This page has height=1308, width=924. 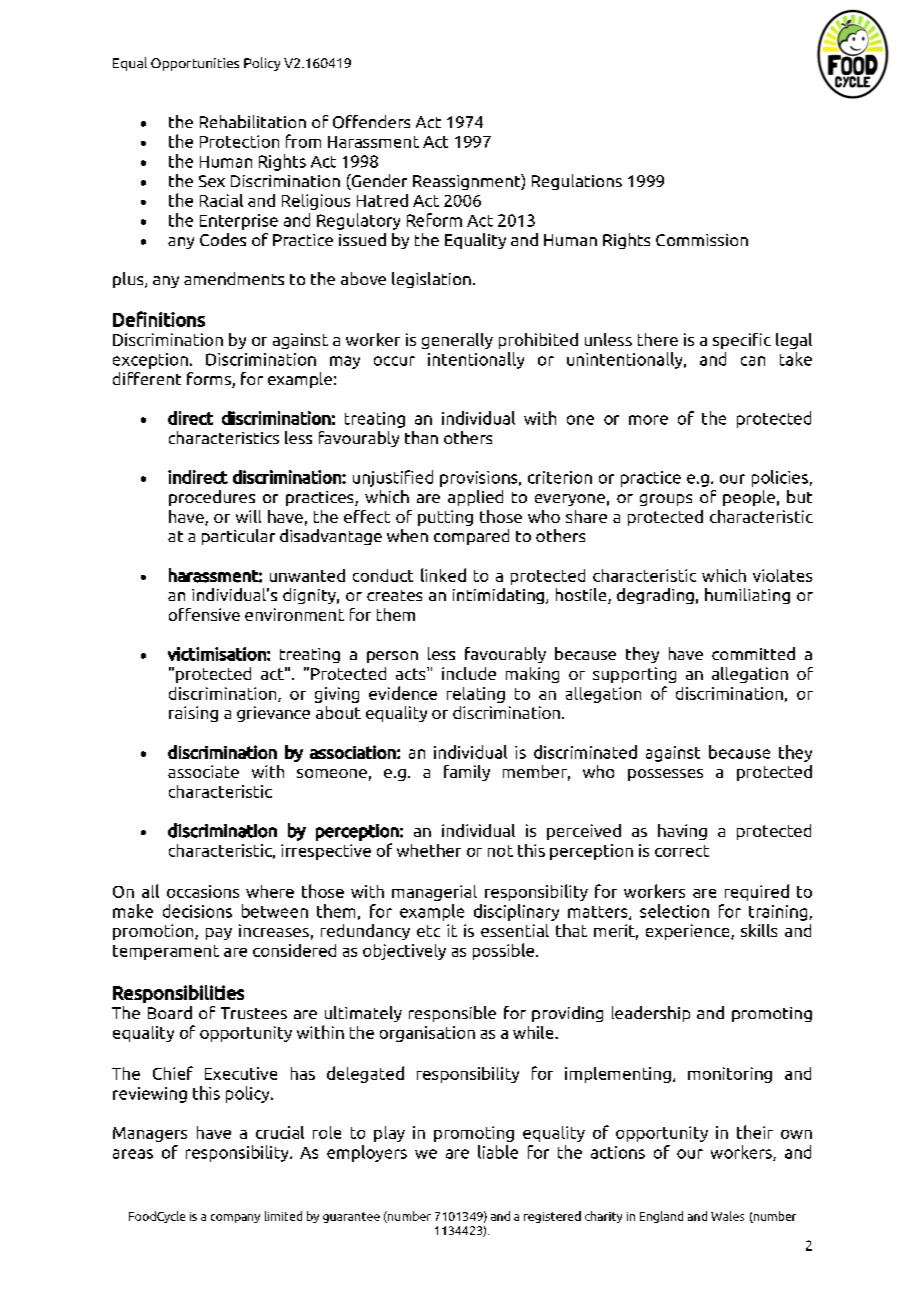 I want to click on liable, so click(x=498, y=1152).
